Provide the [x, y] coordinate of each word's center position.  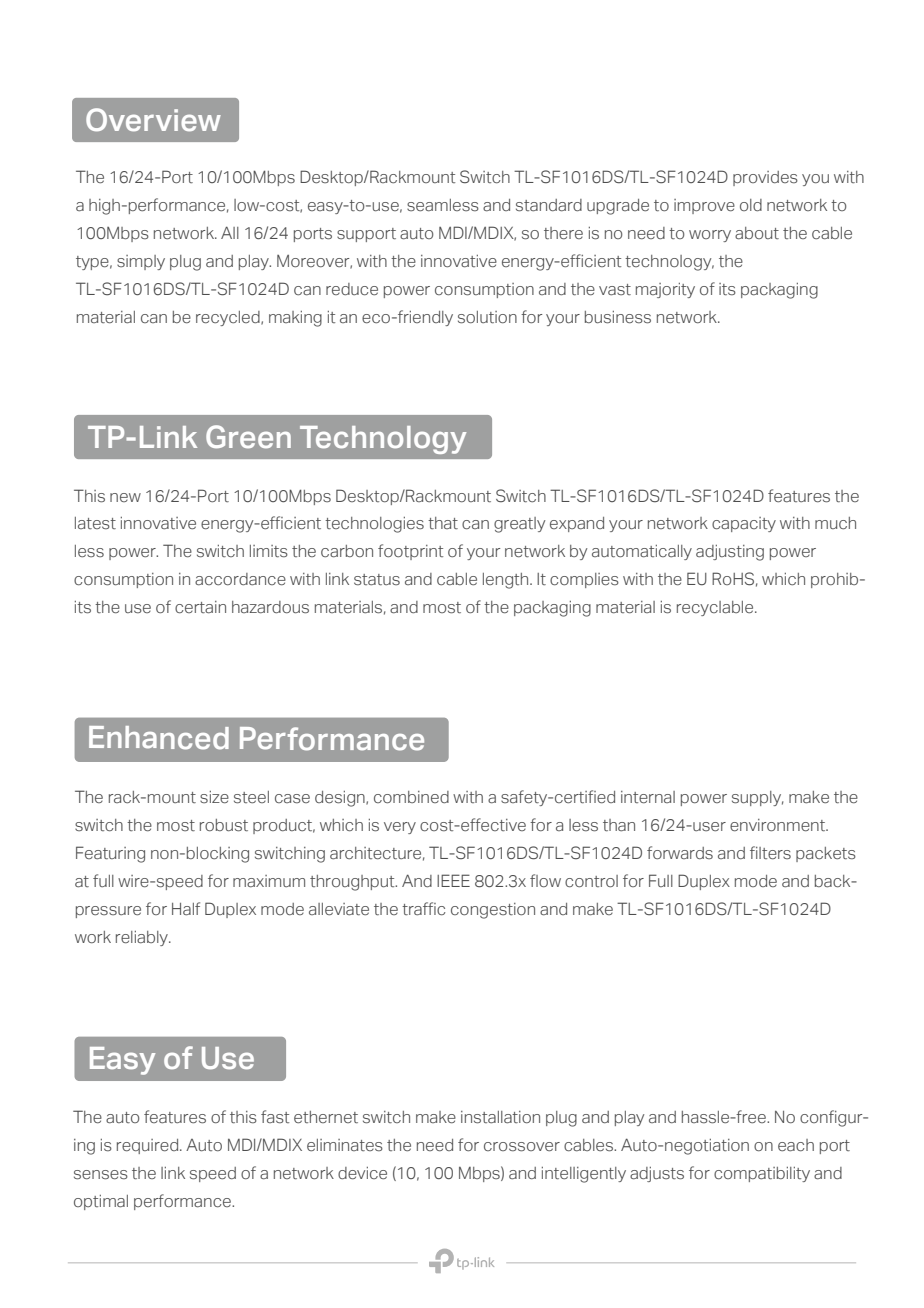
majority [665, 290]
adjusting [730, 553]
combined [411, 797]
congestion [493, 911]
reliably [143, 938]
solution [487, 317]
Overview [153, 119]
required [149, 1146]
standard [549, 205]
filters [770, 852]
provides [765, 178]
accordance [240, 579]
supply [757, 798]
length [507, 581]
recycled [229, 318]
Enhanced [159, 738]
